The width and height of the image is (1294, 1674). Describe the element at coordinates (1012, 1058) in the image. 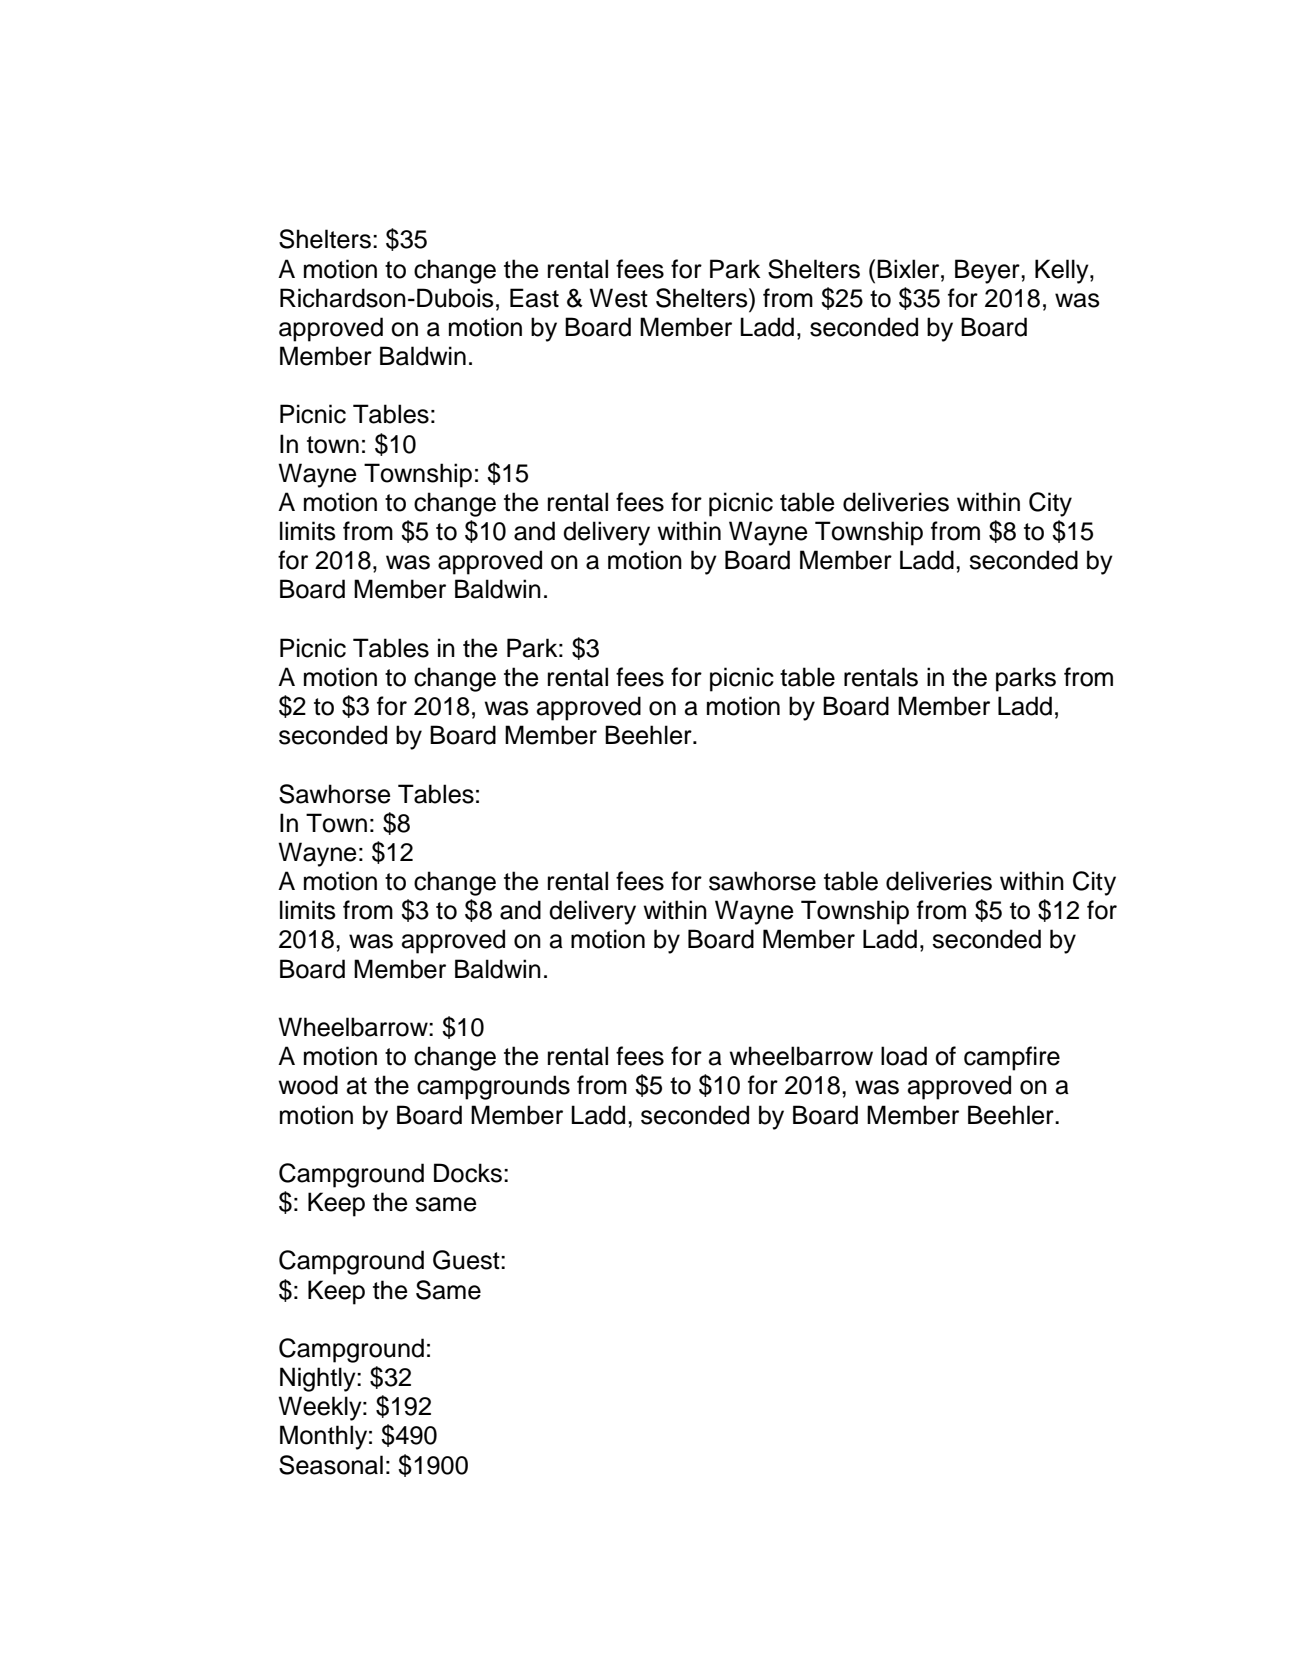

I see `campfire` at that location.
